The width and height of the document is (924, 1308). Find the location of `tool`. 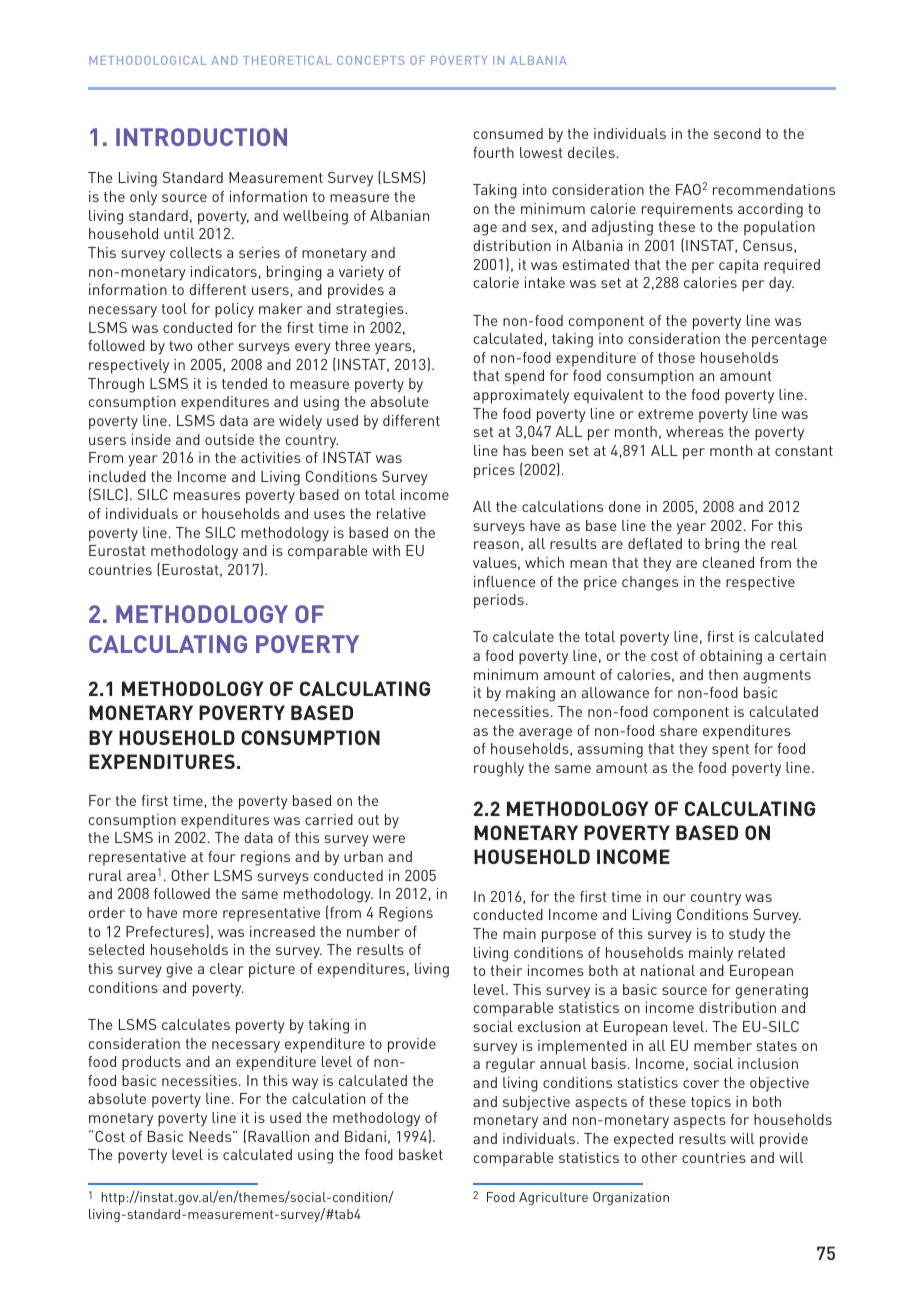

tool is located at coordinates (174, 308).
